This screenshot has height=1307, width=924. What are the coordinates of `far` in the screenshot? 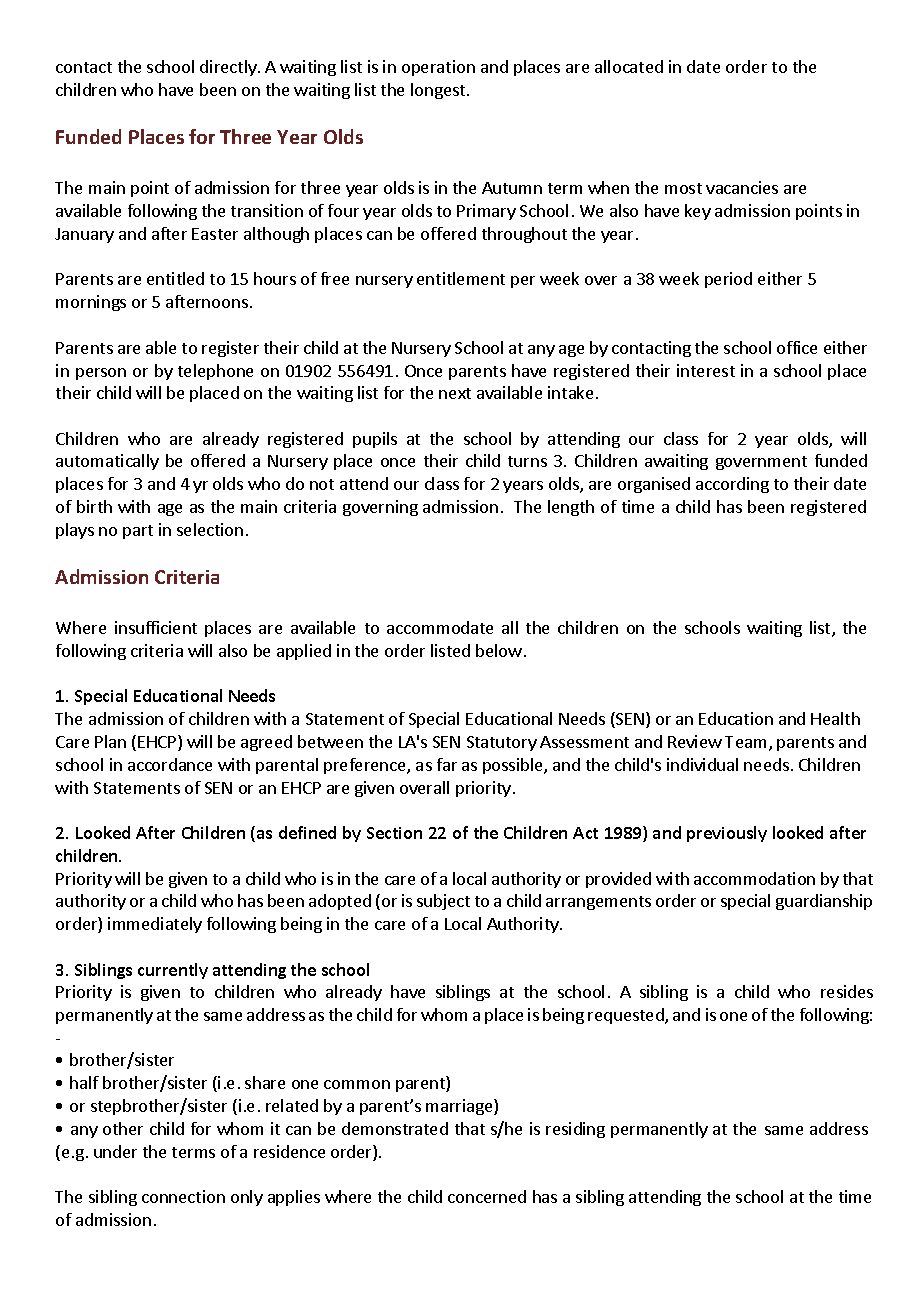 It's located at (447, 764).
